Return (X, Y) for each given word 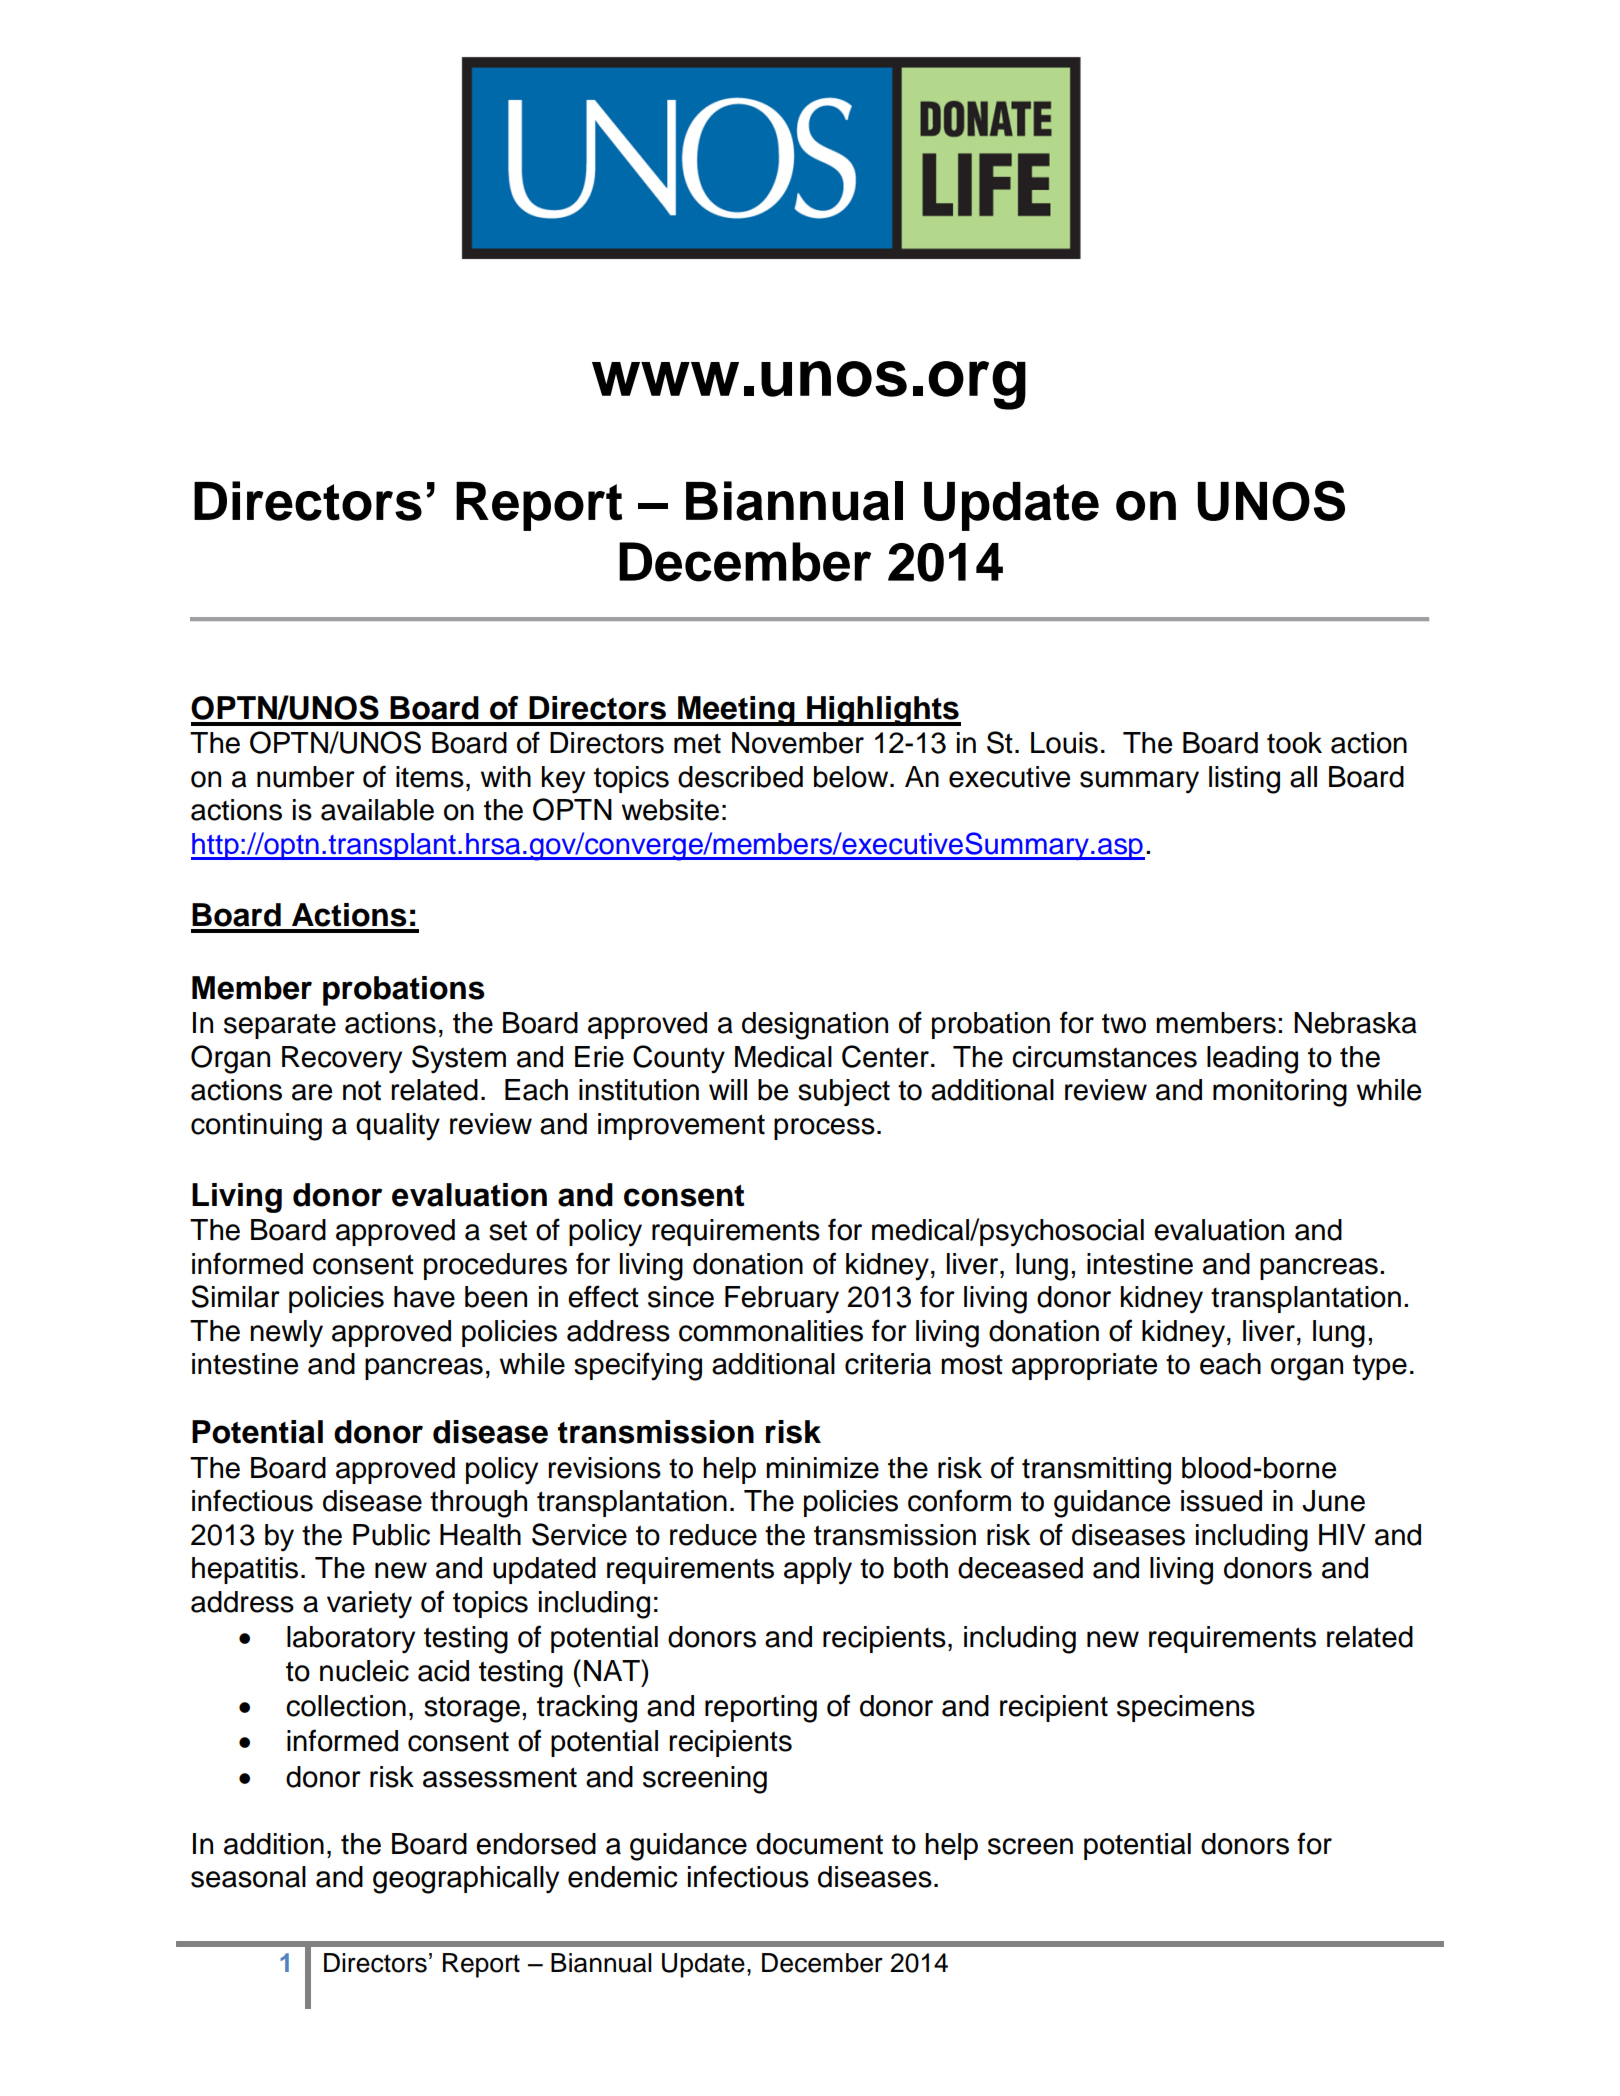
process (824, 1129)
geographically (466, 1880)
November (798, 743)
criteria (888, 1364)
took (1294, 743)
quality (398, 1127)
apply (818, 1571)
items (430, 777)
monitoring (1280, 1093)
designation (815, 1026)
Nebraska (1355, 1023)
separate (280, 1026)
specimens (1186, 1708)
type (1380, 1367)
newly (286, 1334)
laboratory (351, 1640)
